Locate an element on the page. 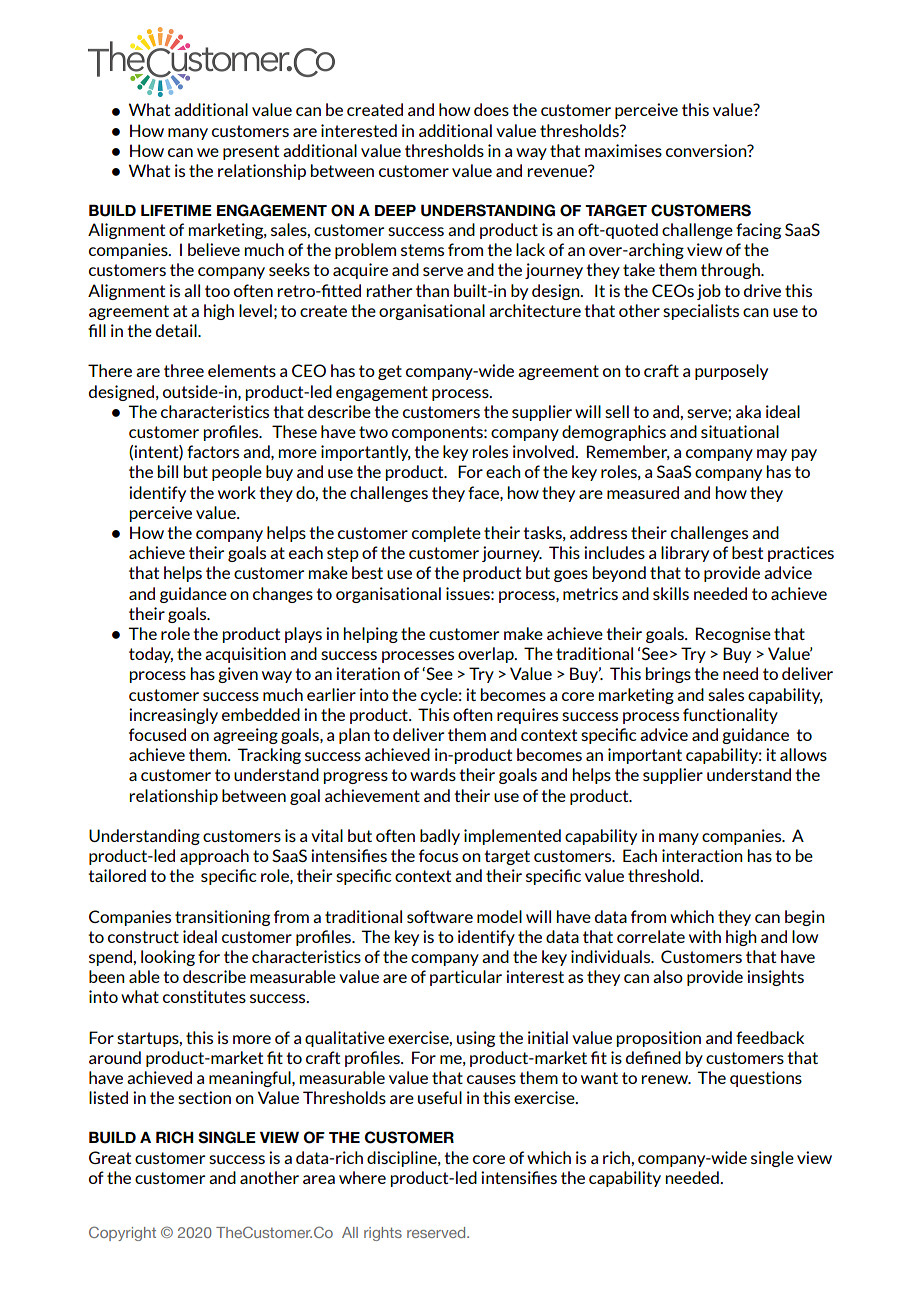 Image resolution: width=924 pixels, height=1308 pixels. complete is located at coordinates (446, 534).
